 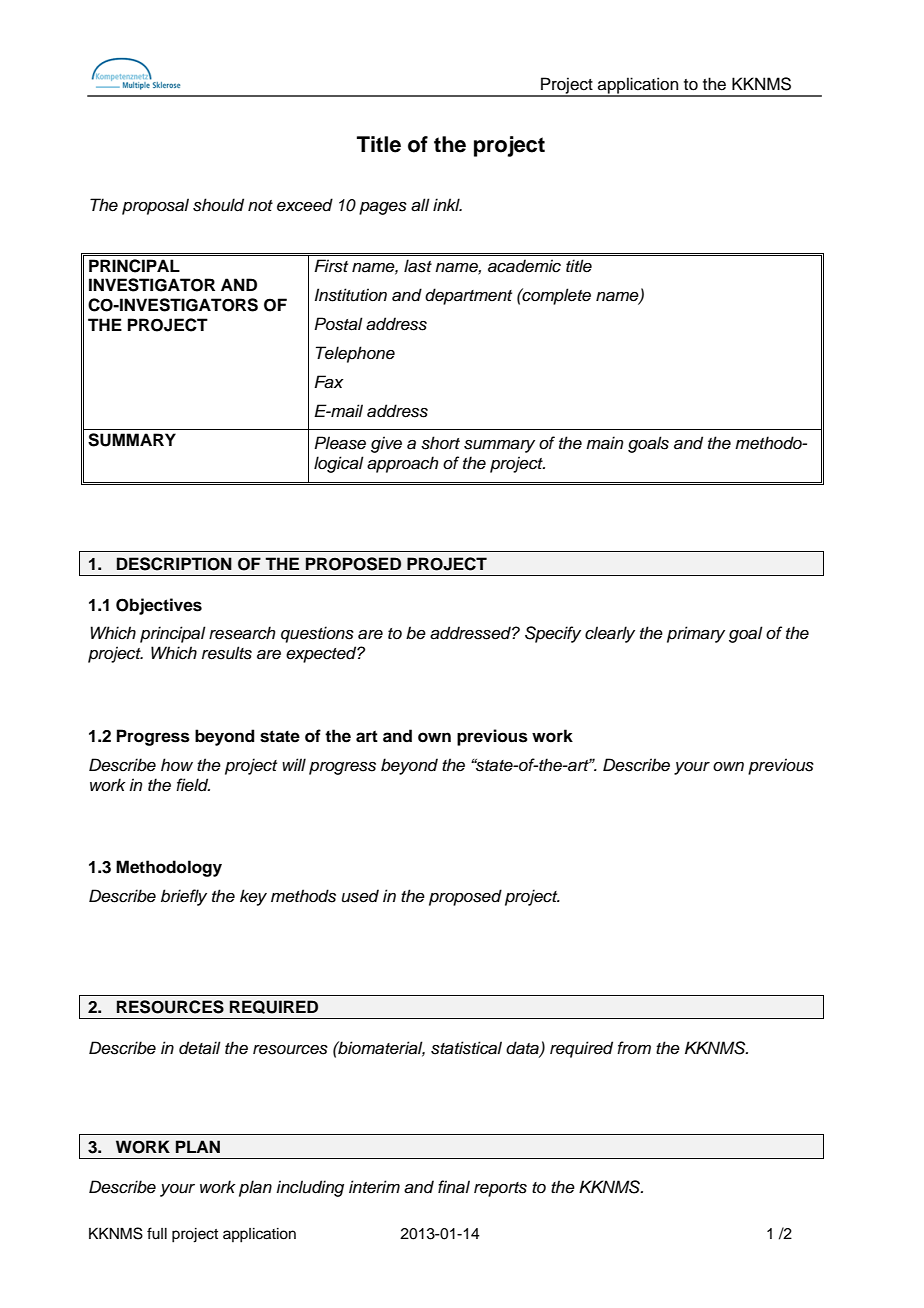 What do you see at coordinates (218, 205) in the screenshot?
I see `should` at bounding box center [218, 205].
